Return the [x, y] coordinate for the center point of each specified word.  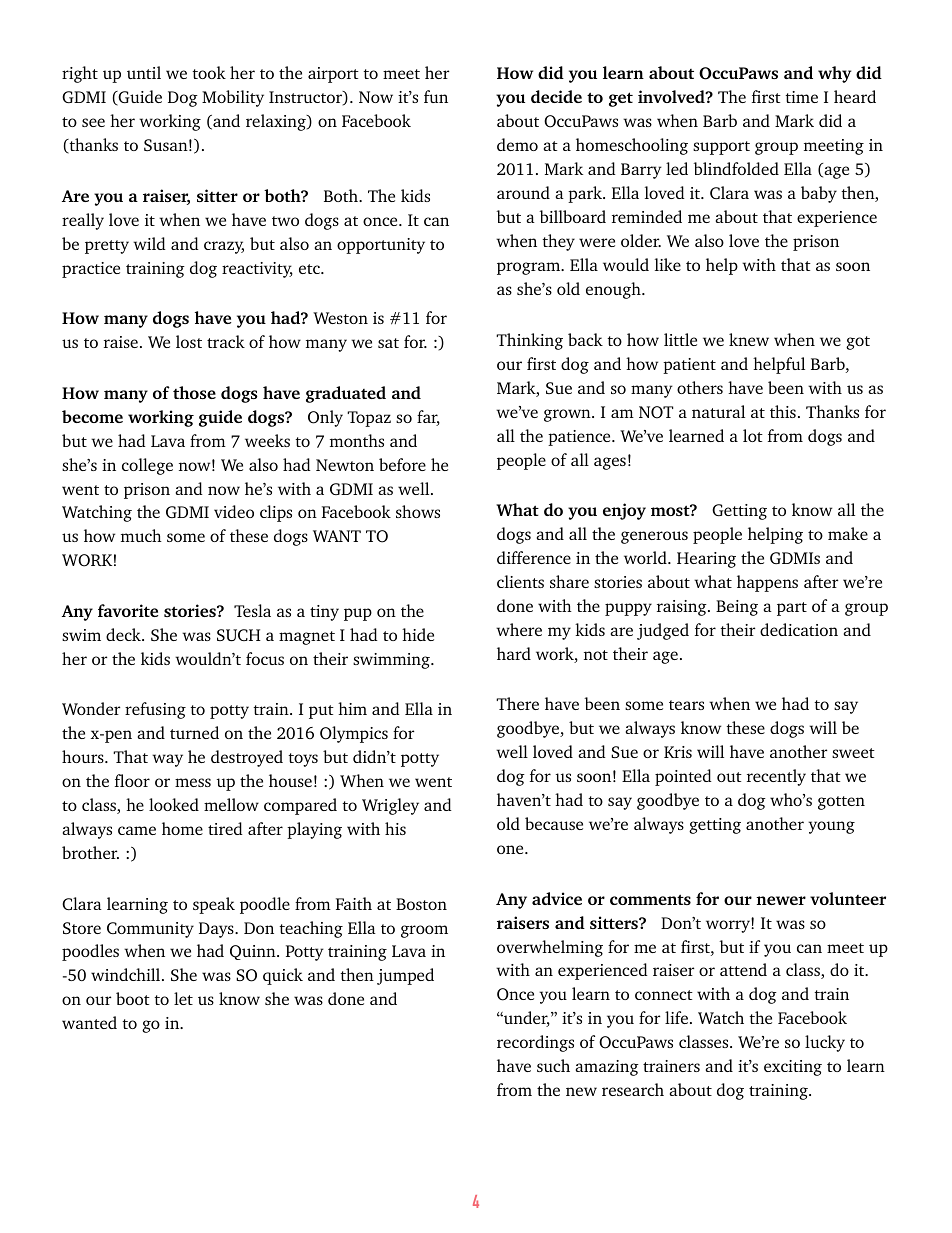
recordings [535, 1043]
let [183, 998]
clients [520, 581]
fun [436, 96]
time [801, 97]
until [144, 72]
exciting [793, 1068]
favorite [128, 610]
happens [767, 583]
